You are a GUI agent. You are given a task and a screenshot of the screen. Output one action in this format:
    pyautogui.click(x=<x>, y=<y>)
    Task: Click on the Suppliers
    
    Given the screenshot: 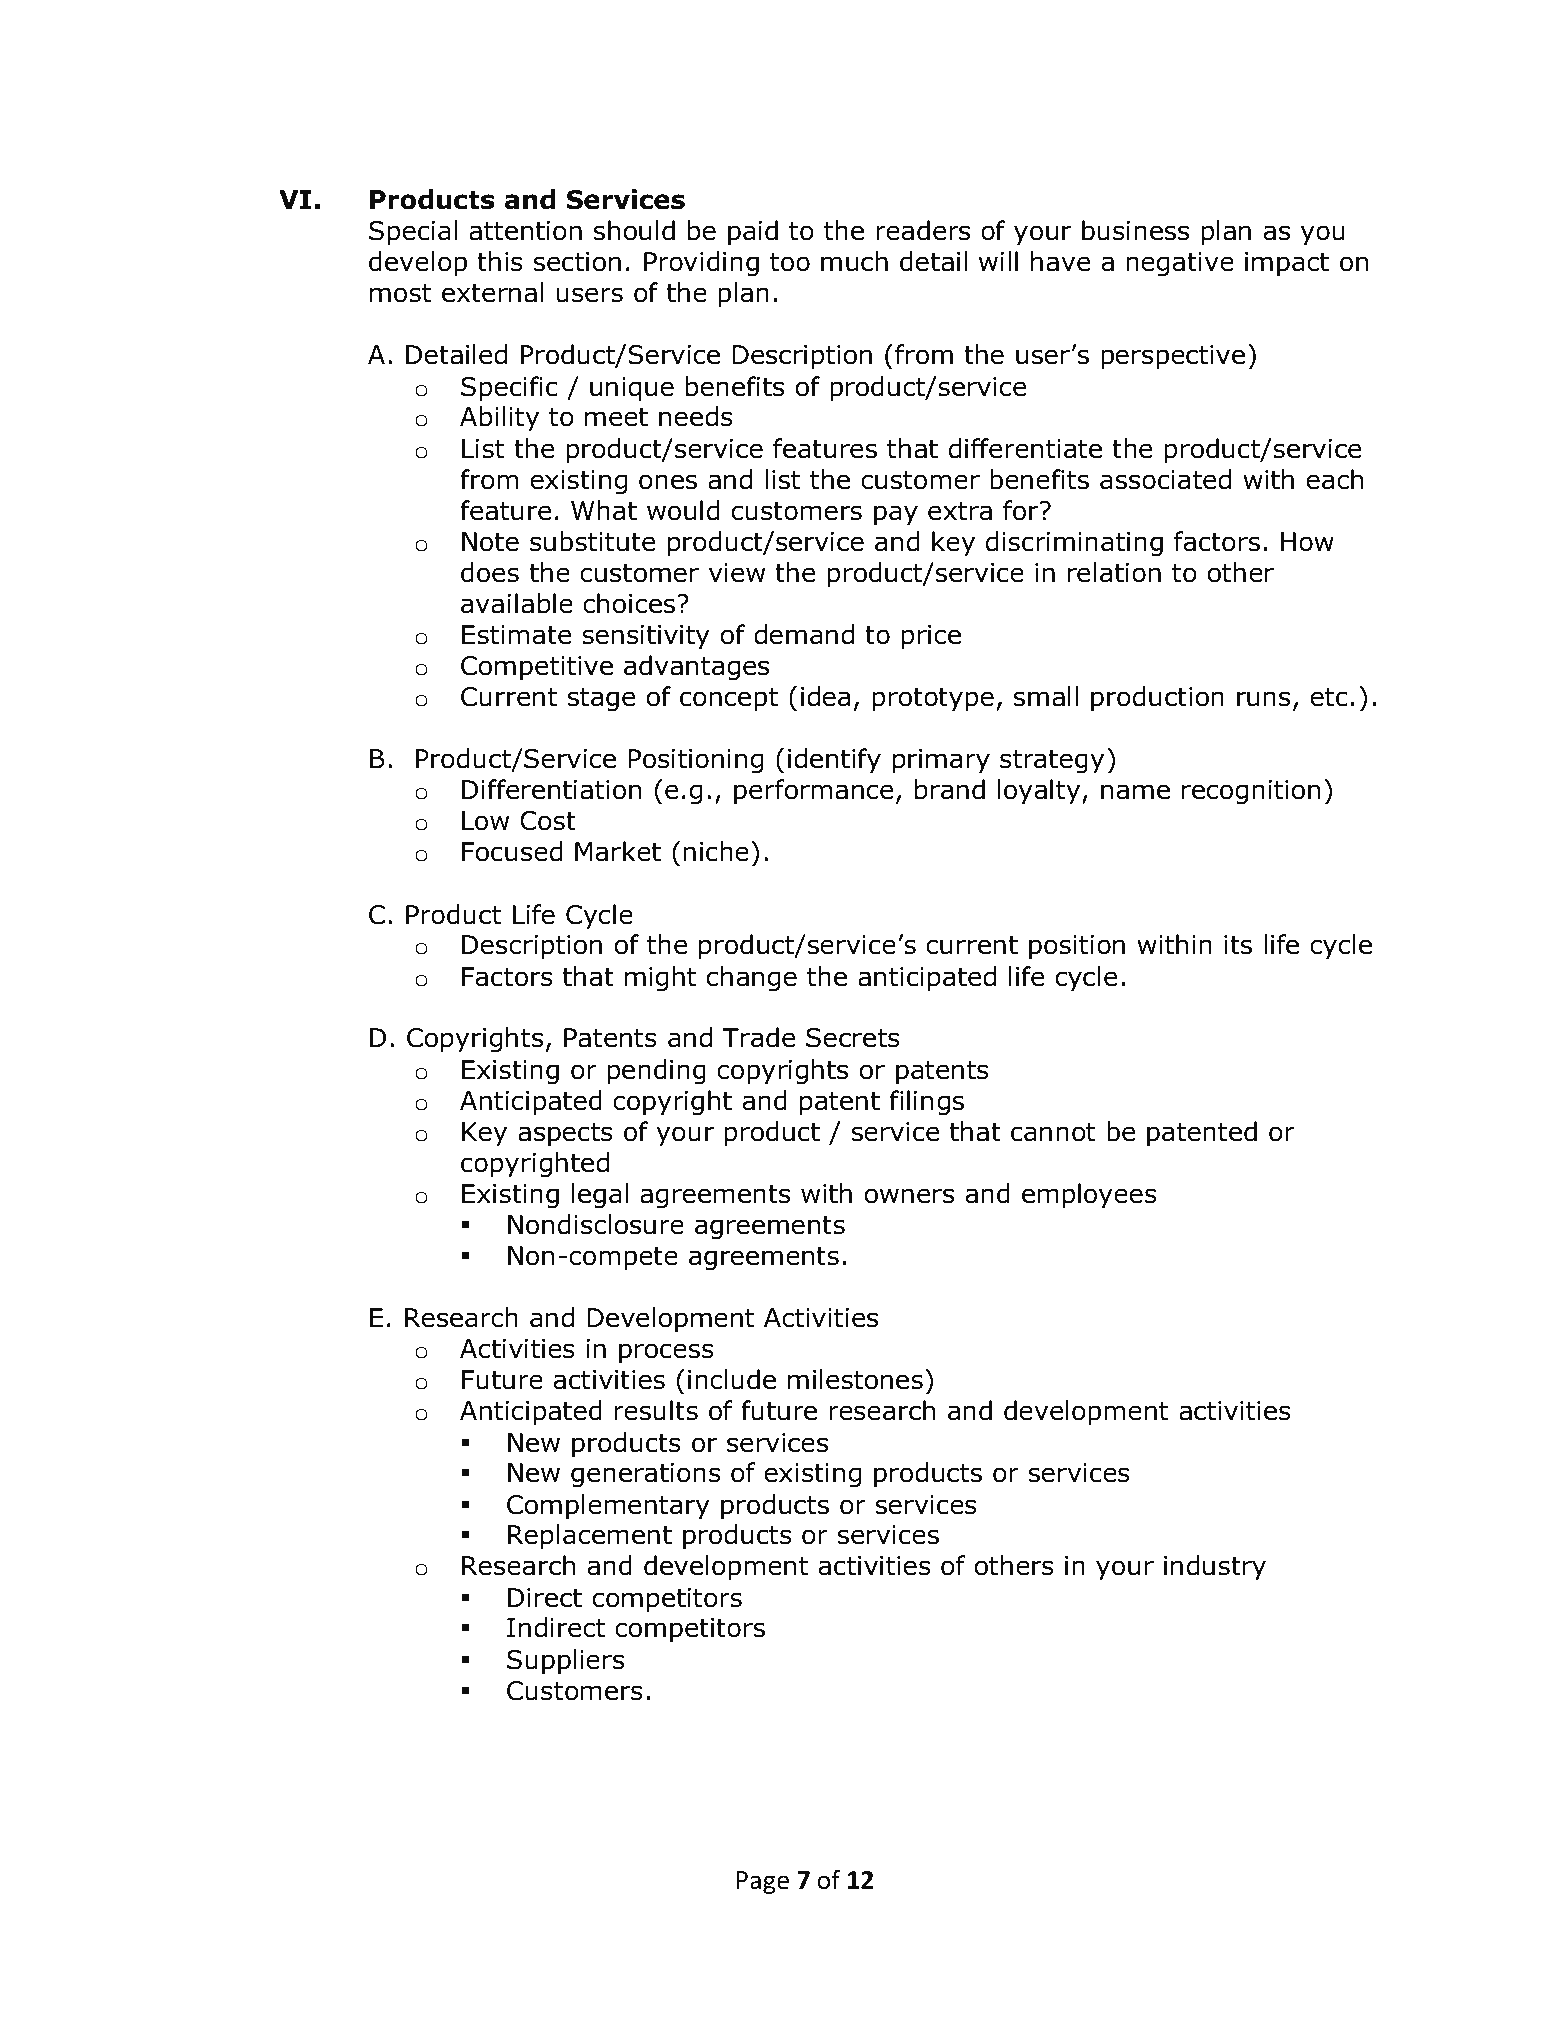 What is the action you would take?
    pyautogui.click(x=565, y=1661)
